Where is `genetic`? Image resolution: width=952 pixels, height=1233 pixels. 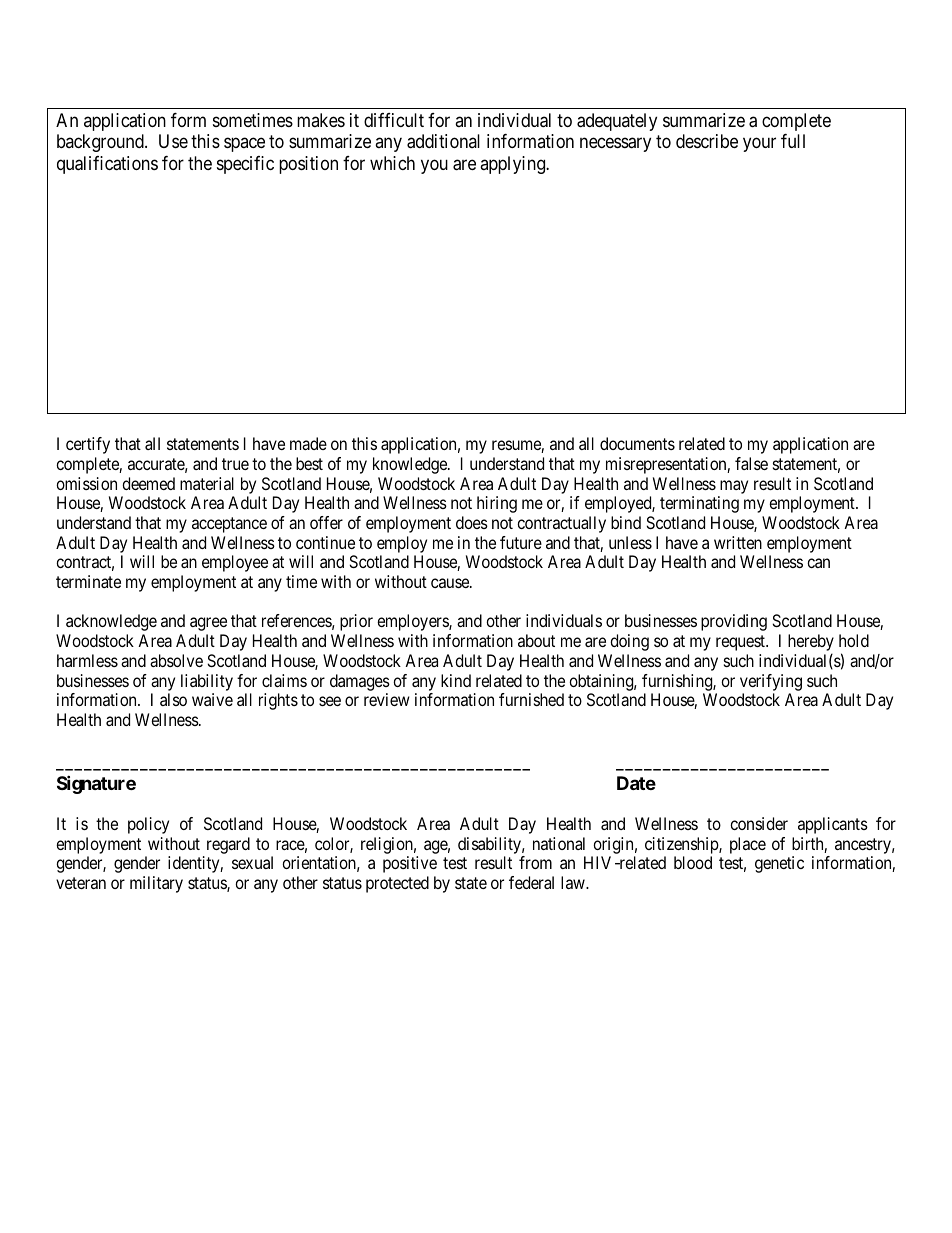 genetic is located at coordinates (779, 864).
